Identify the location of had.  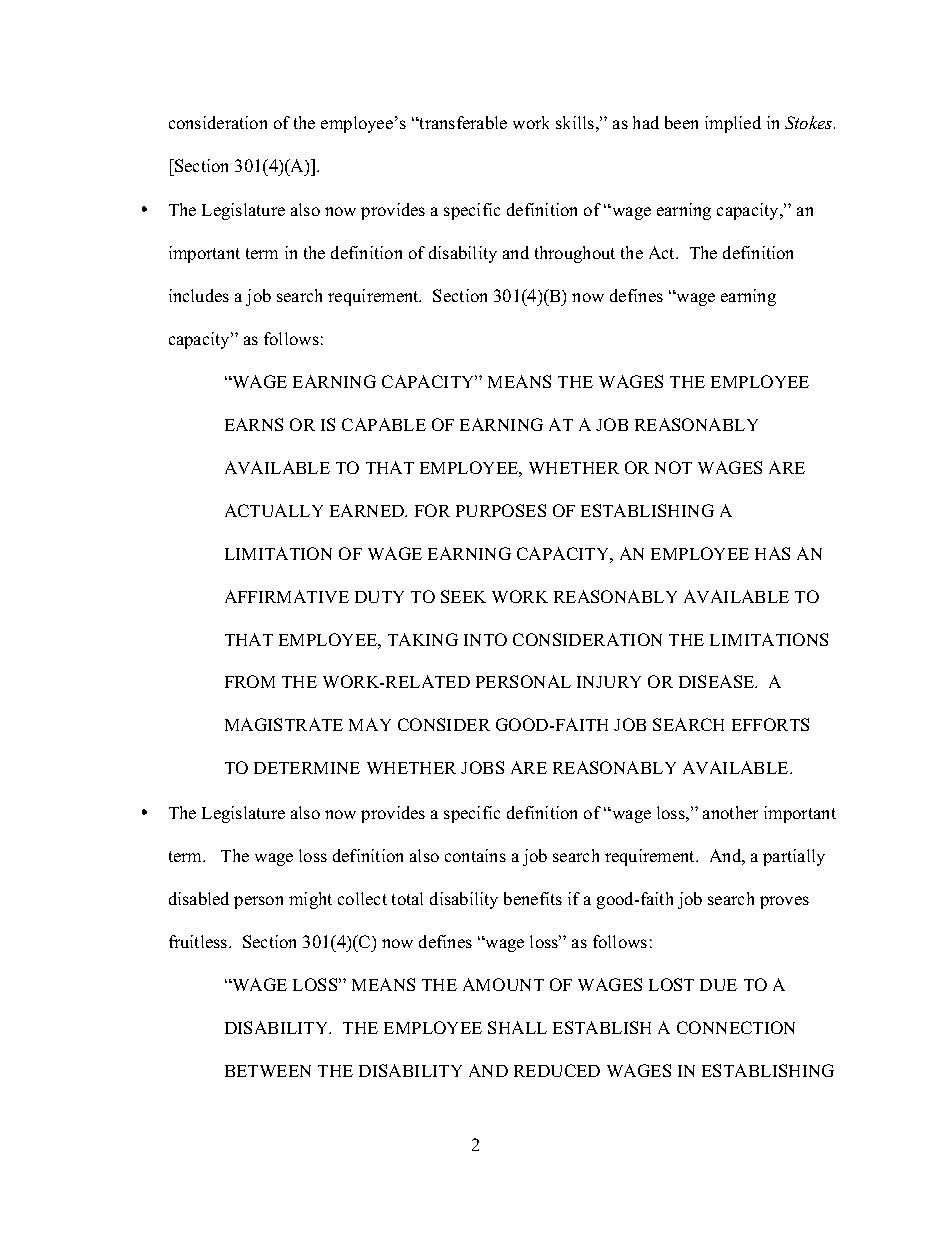
(646, 122).
